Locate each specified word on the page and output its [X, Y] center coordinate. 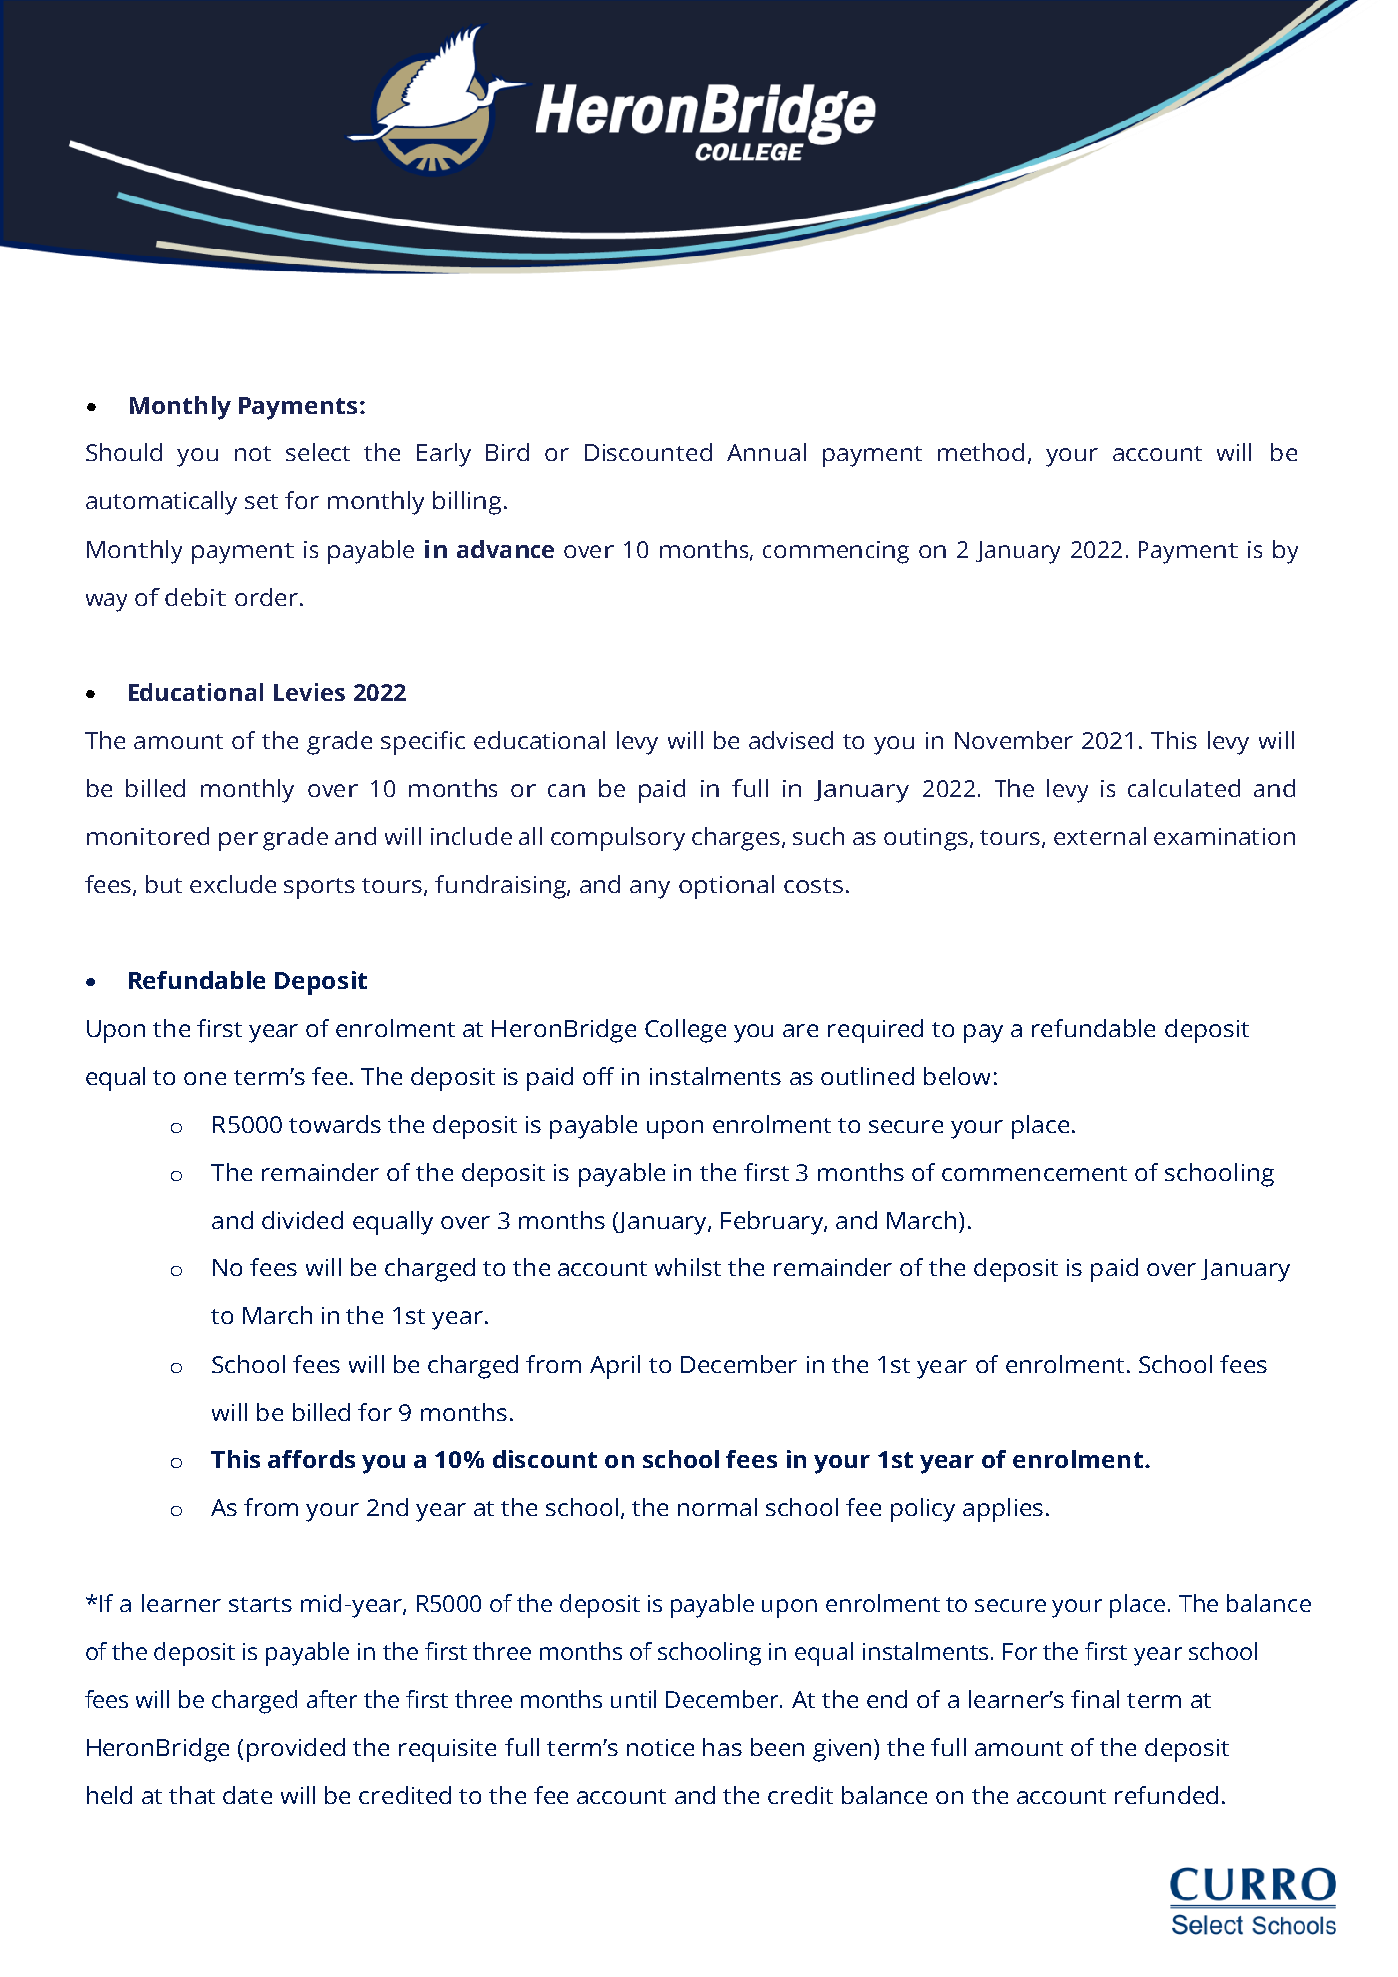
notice [660, 1747]
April [615, 1367]
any [650, 889]
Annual [766, 452]
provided [296, 1750]
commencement [1034, 1173]
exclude [233, 884]
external [1100, 836]
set [261, 501]
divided [302, 1220]
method [981, 452]
